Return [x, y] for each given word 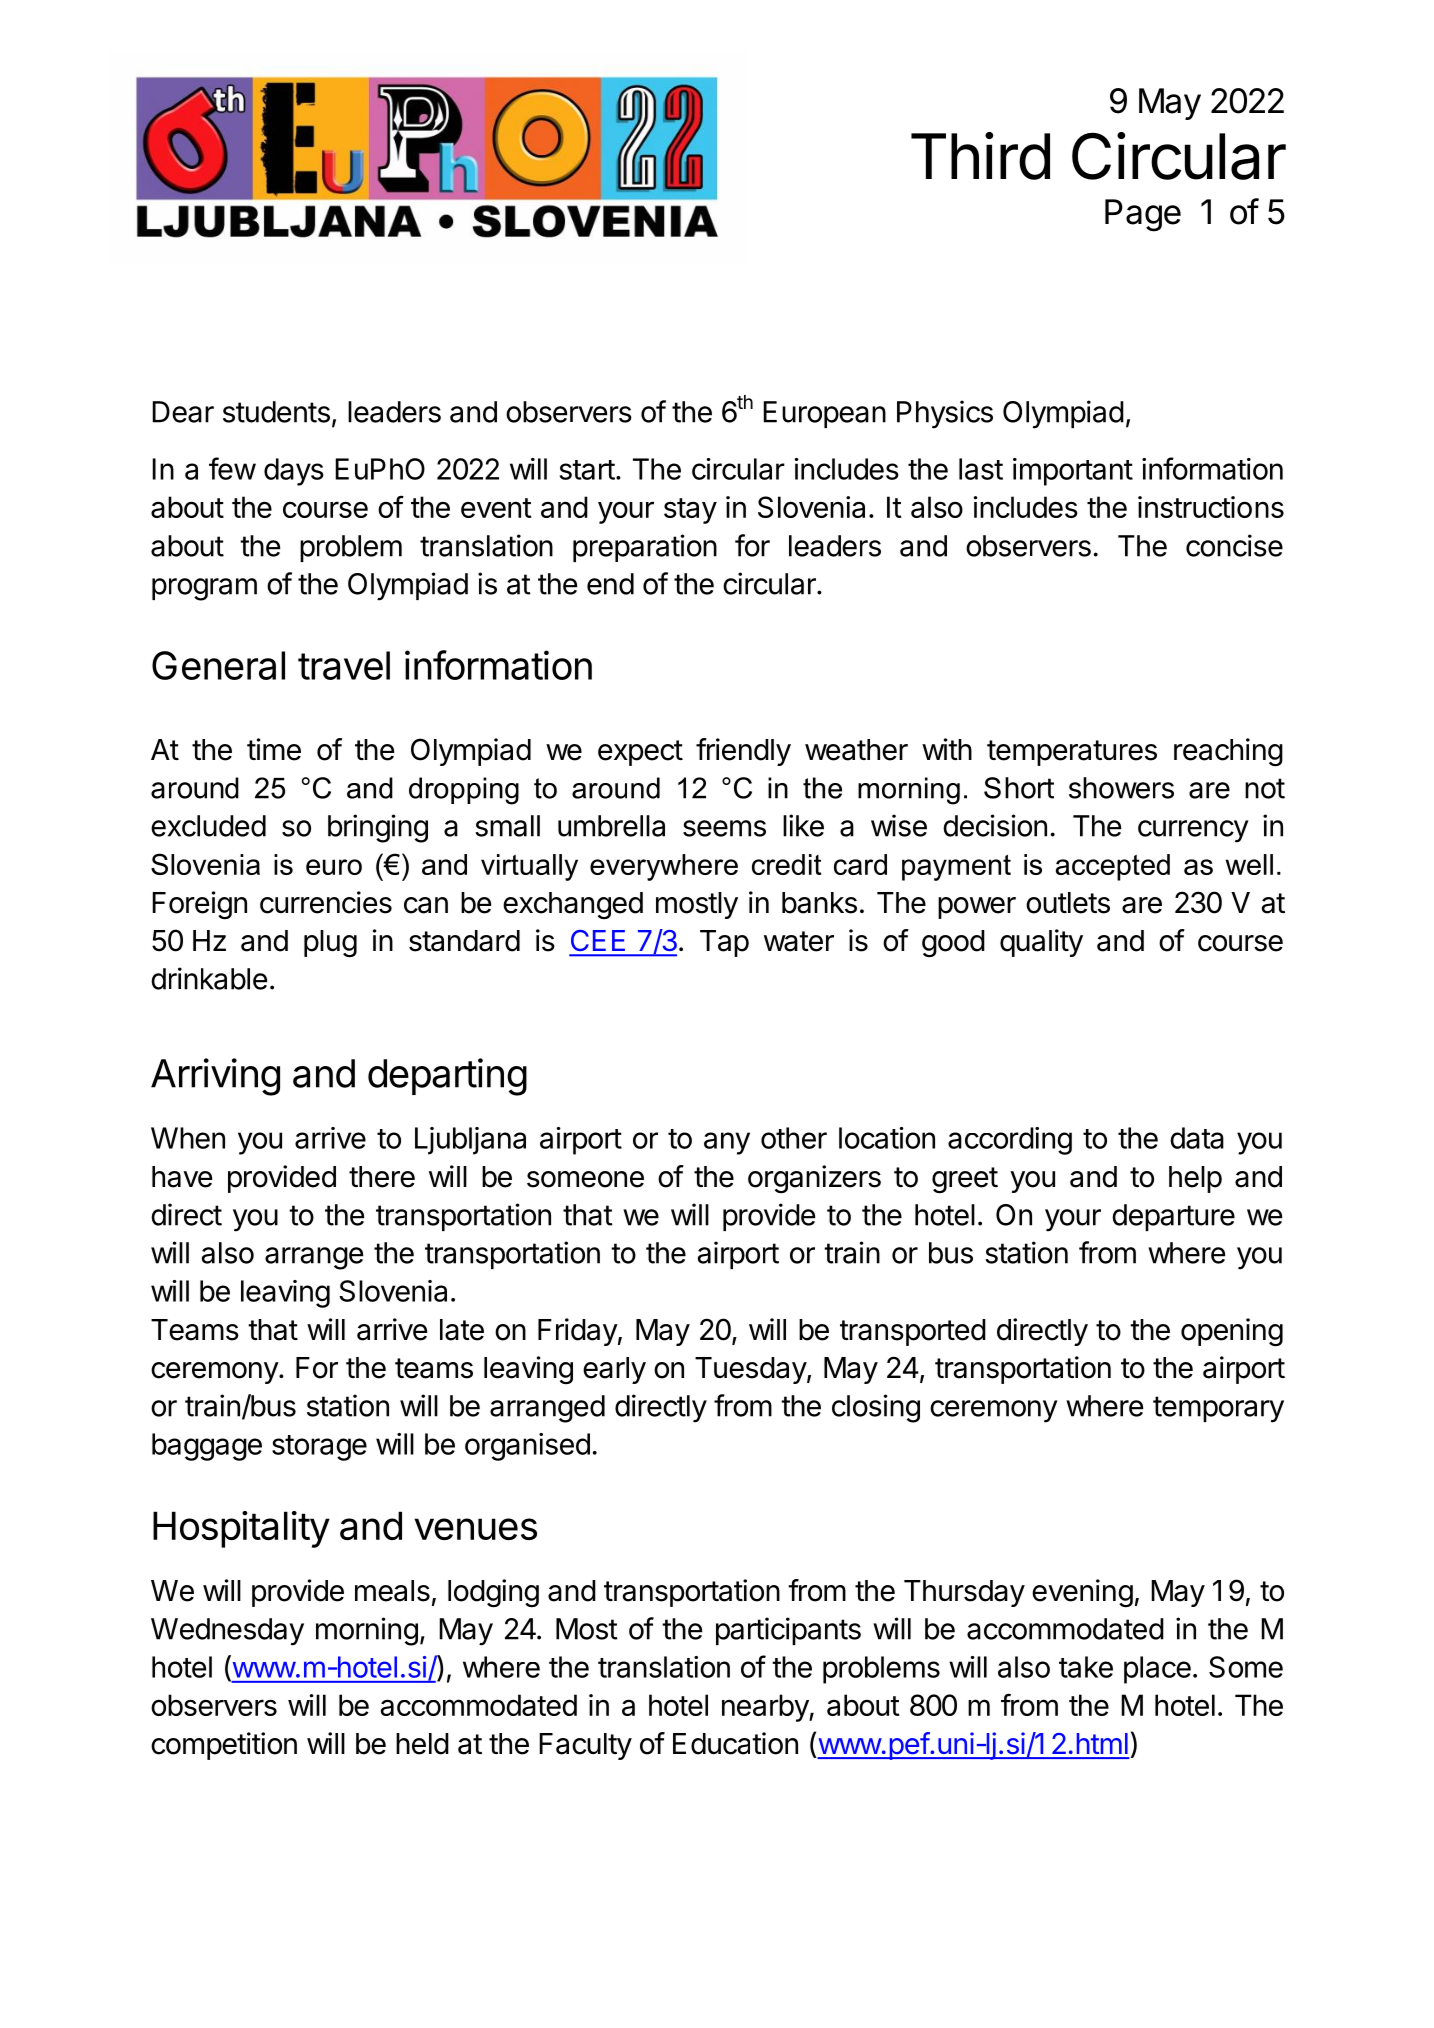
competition [224, 1746]
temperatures [1072, 753]
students [276, 412]
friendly [743, 752]
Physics [945, 414]
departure [1173, 1217]
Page [1143, 215]
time [274, 749]
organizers [814, 1179]
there [382, 1177]
